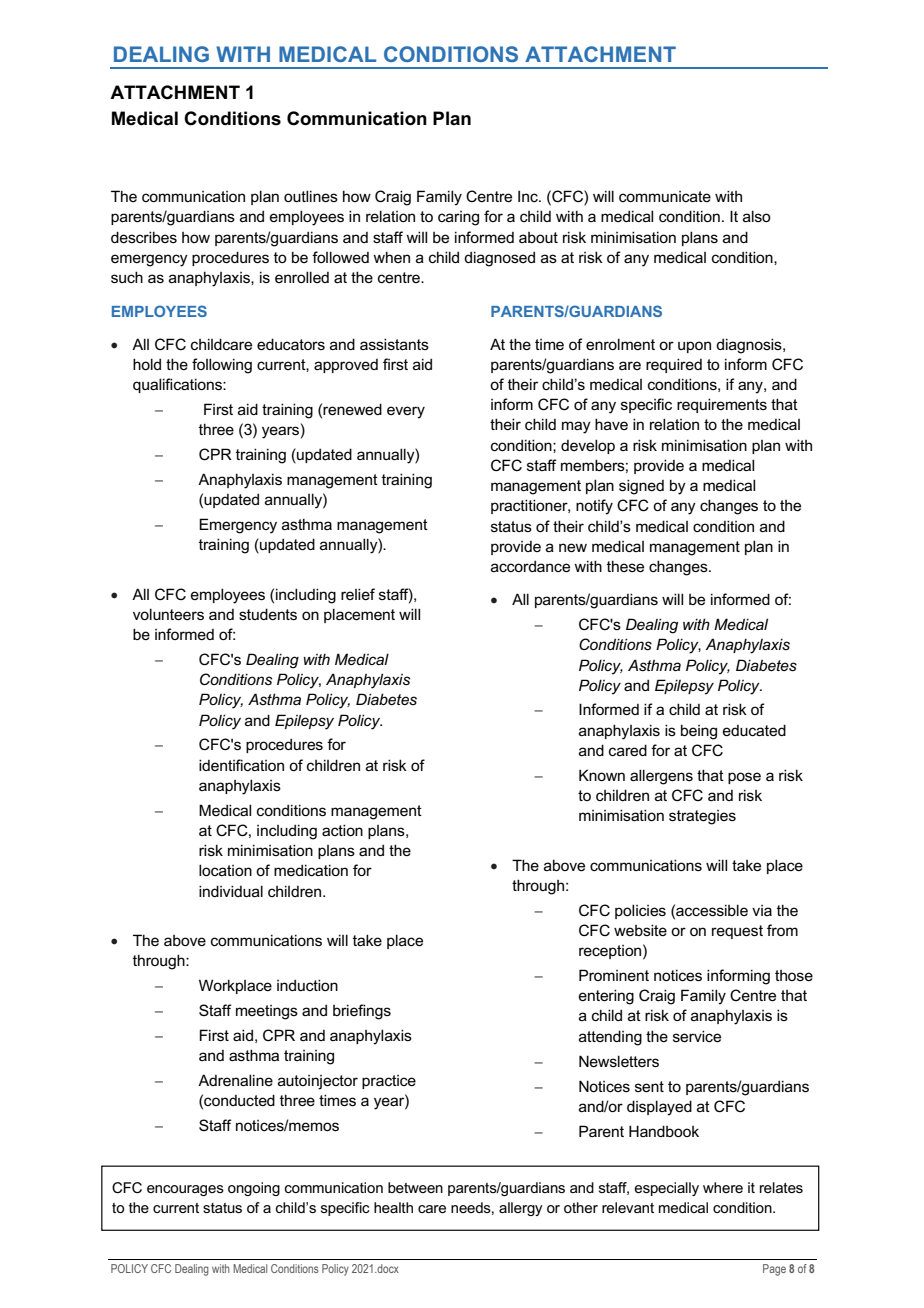 Image resolution: width=924 pixels, height=1308 pixels. I want to click on being, so click(699, 732).
